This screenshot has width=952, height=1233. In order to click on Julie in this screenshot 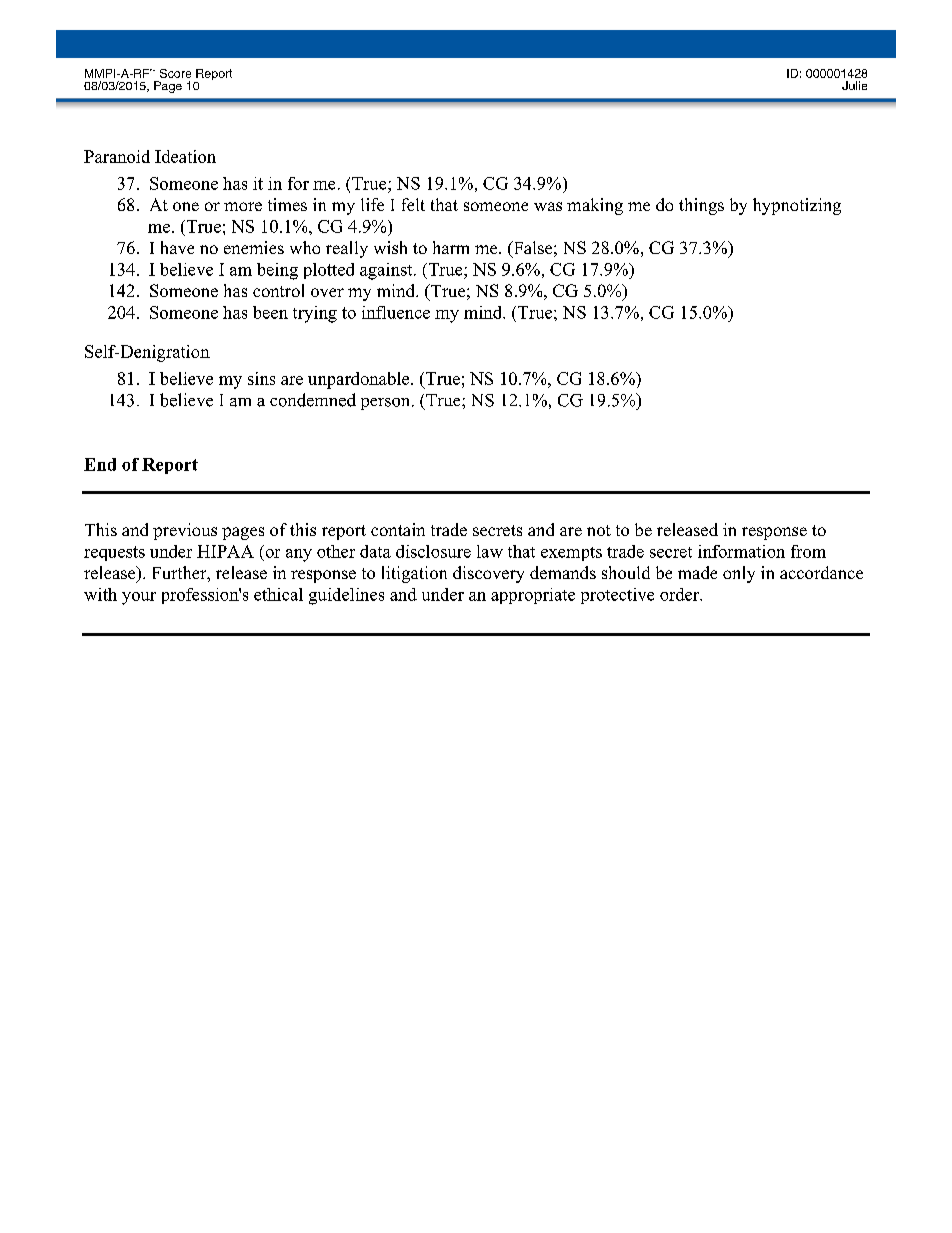, I will do `click(854, 85)`.
